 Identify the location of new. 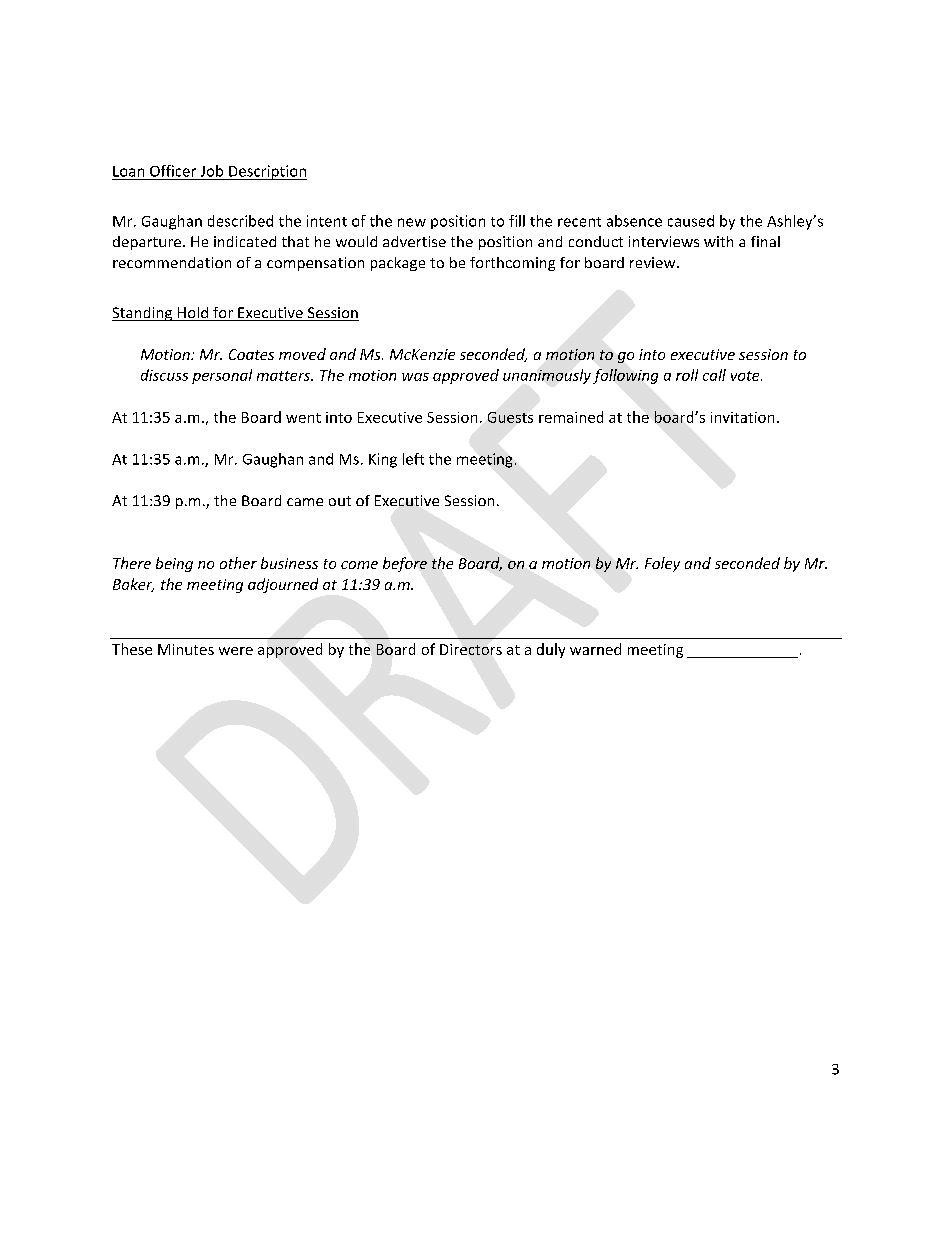
(412, 222).
